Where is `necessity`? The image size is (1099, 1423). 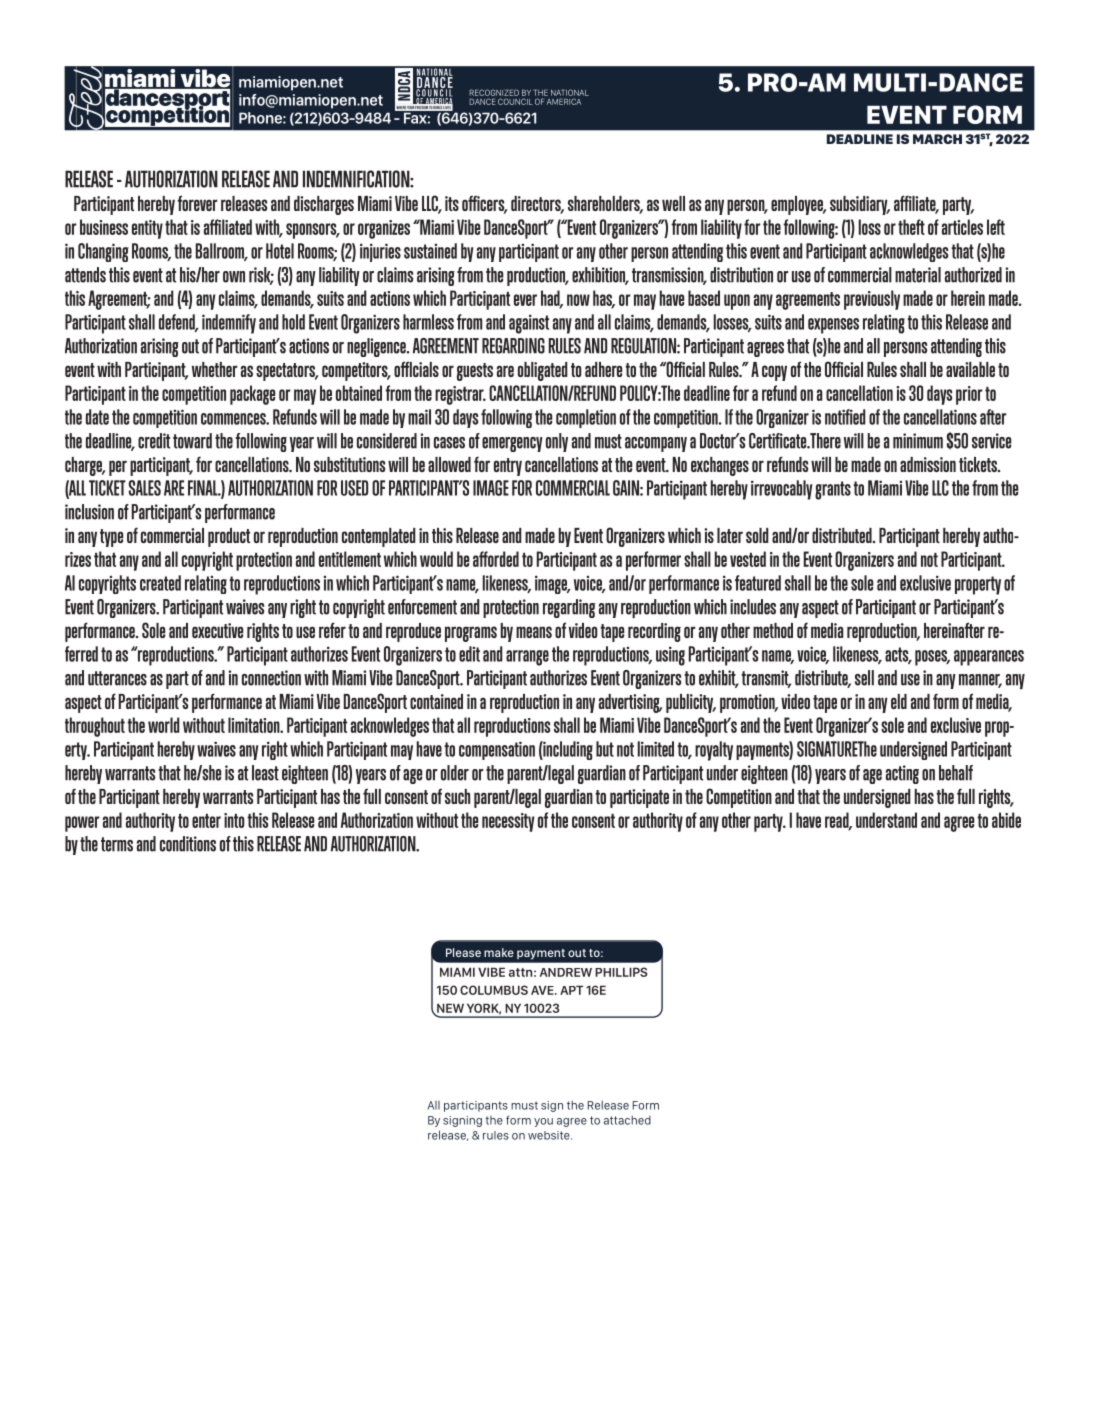
necessity is located at coordinates (508, 822).
